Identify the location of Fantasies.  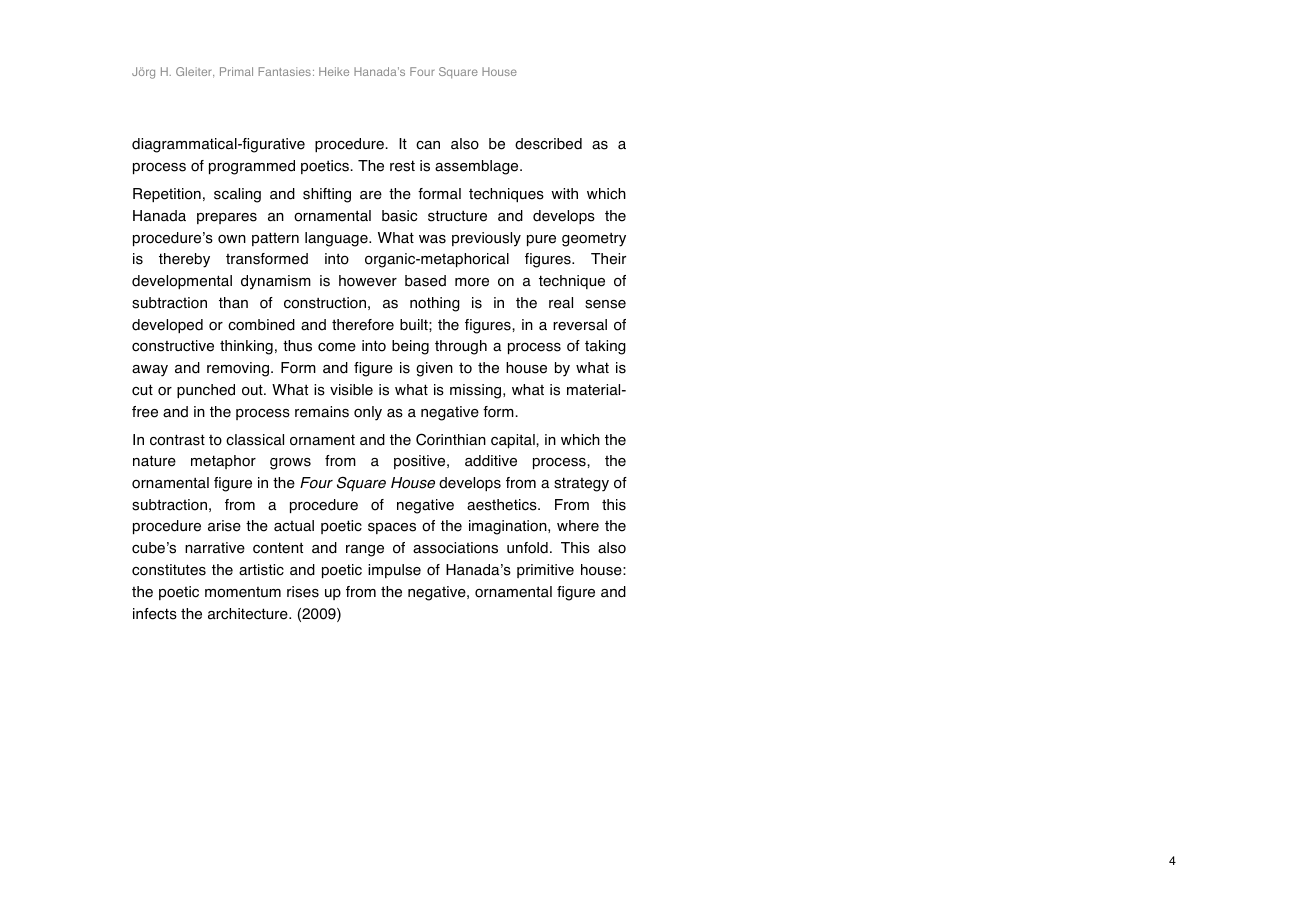
(285, 71).
